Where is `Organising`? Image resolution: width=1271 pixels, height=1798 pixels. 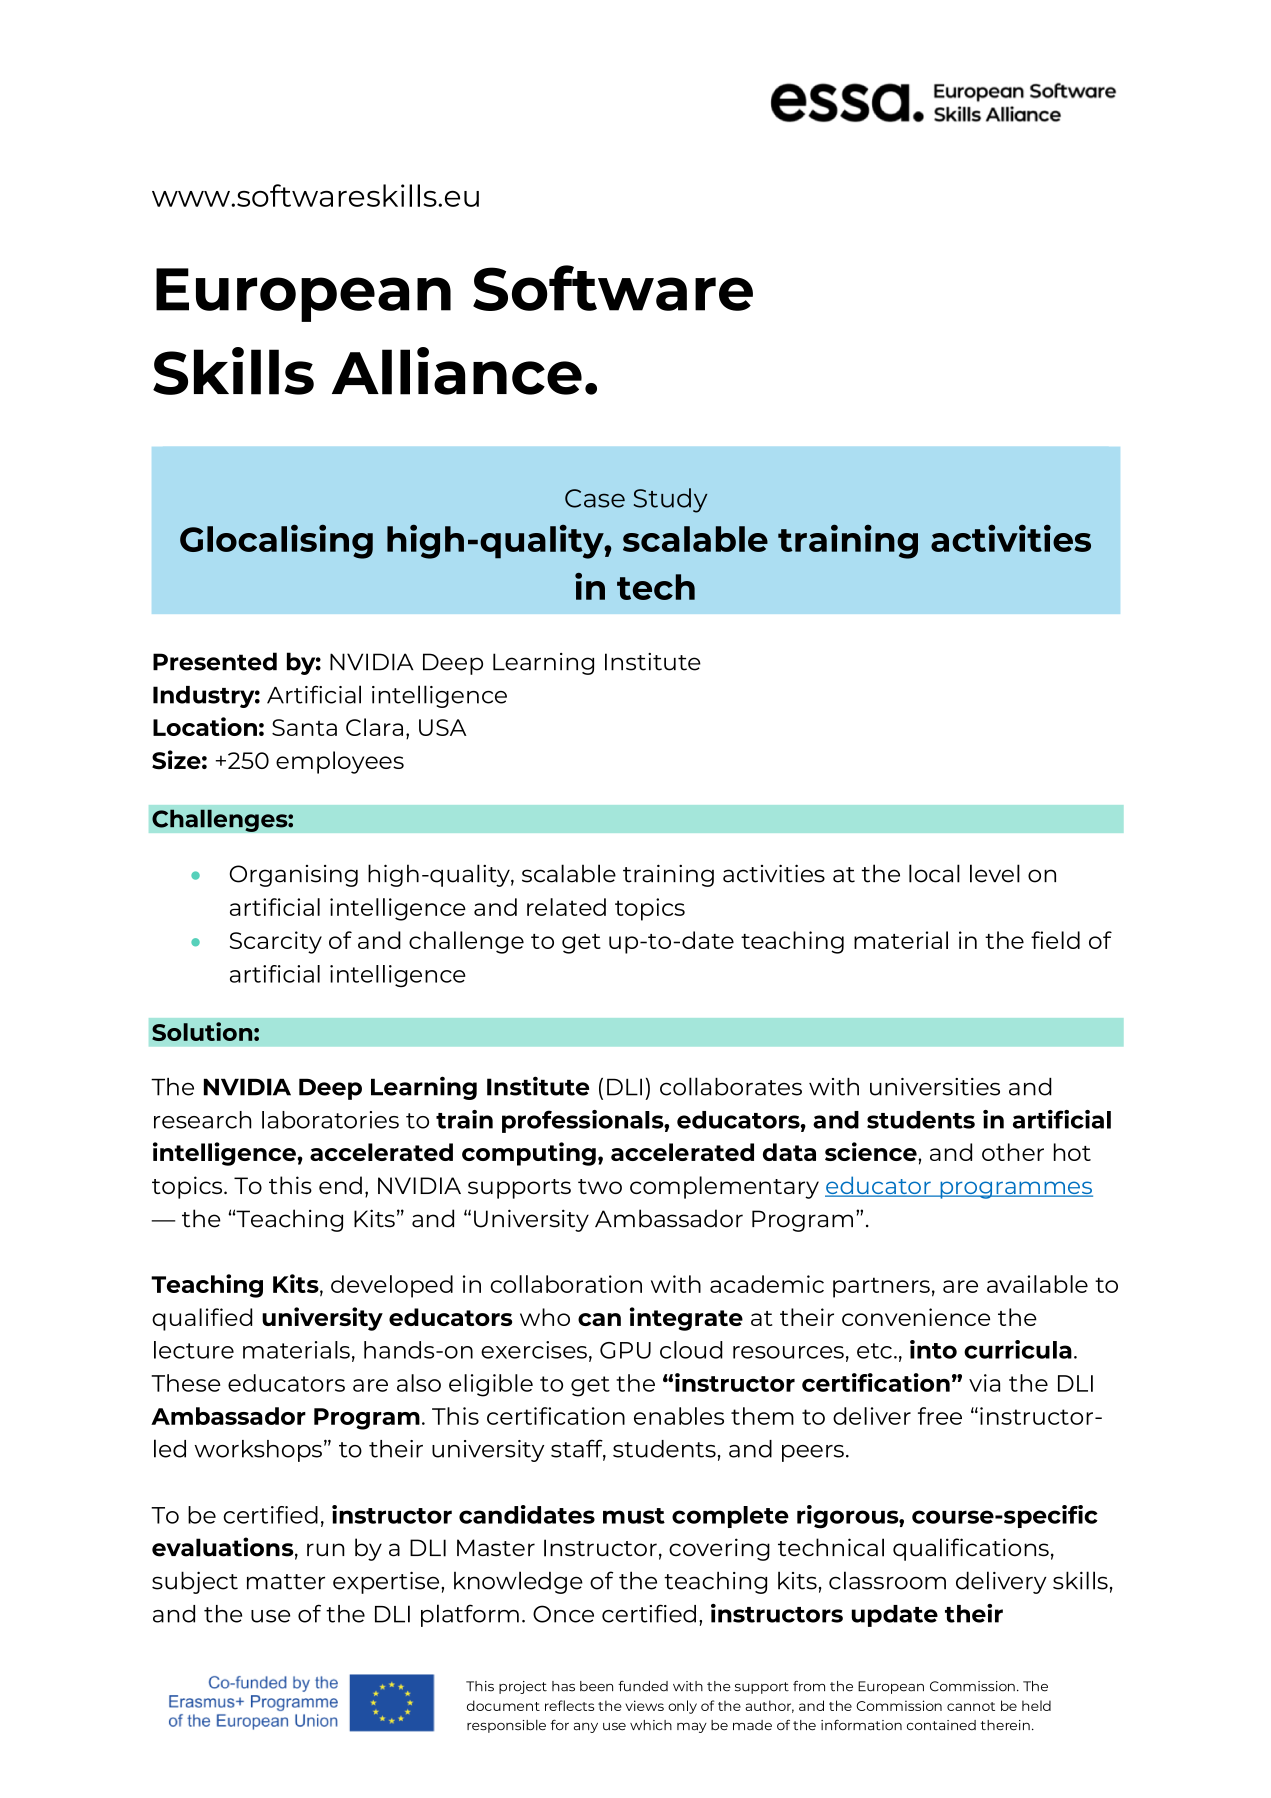
Organising is located at coordinates (294, 876).
